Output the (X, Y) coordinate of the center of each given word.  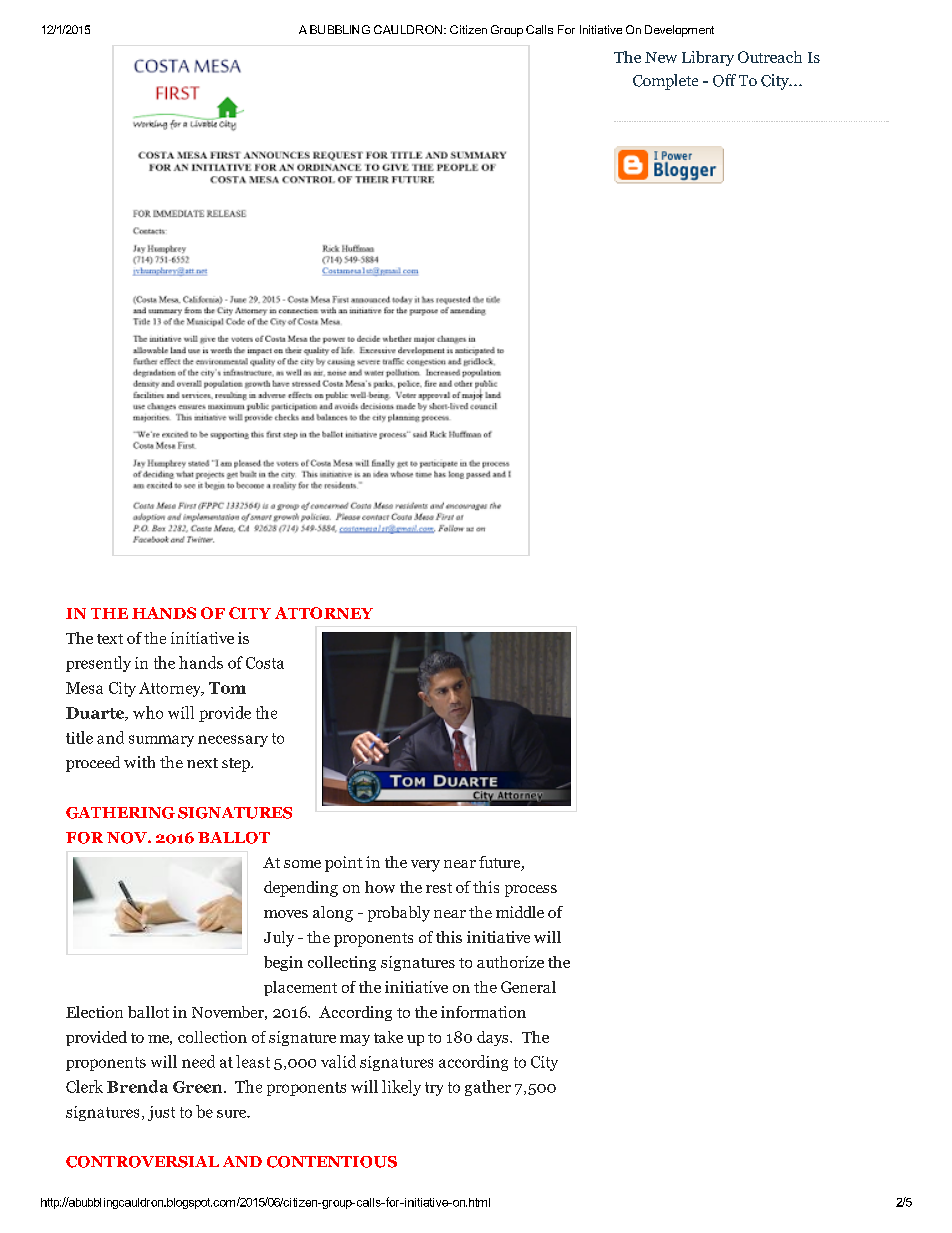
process (531, 891)
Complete (665, 82)
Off (724, 80)
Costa (265, 663)
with (139, 762)
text (110, 639)
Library (708, 58)
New (661, 57)
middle (520, 912)
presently (98, 664)
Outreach (770, 57)
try (434, 1089)
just (161, 1113)
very (425, 866)
